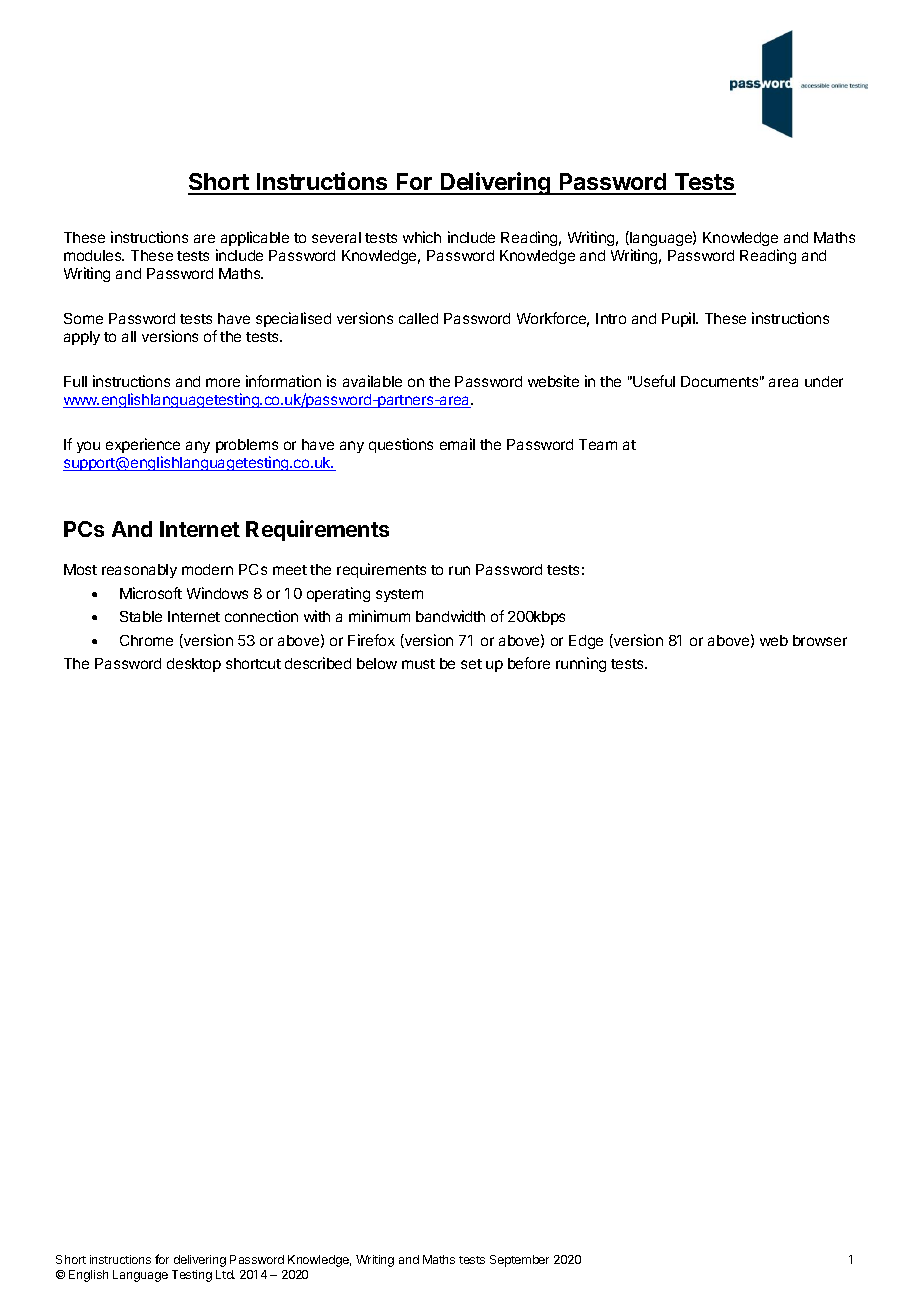 The image size is (924, 1308). Describe the element at coordinates (450, 616) in the page. I see `bandwidth` at that location.
